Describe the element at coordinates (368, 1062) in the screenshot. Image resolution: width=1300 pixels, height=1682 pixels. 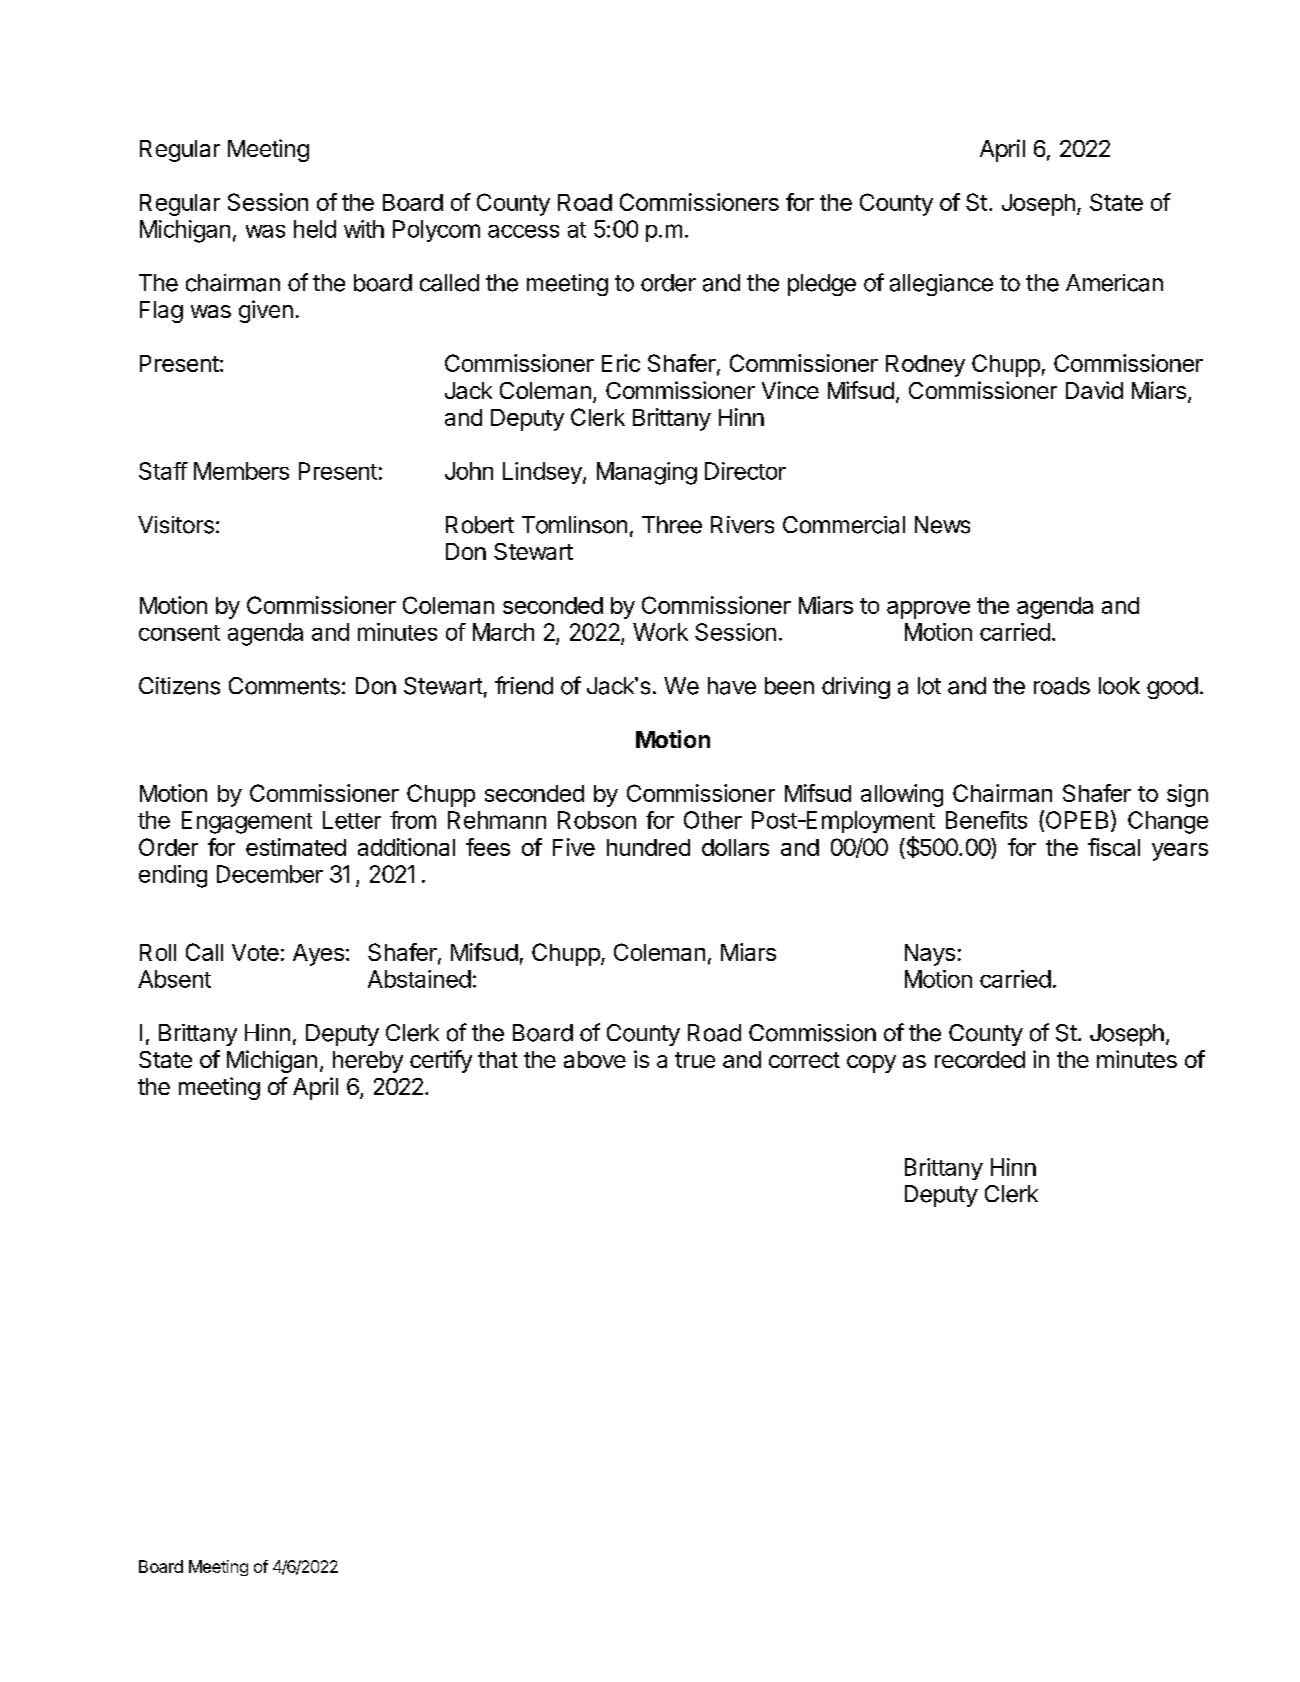
I see `hereby` at that location.
